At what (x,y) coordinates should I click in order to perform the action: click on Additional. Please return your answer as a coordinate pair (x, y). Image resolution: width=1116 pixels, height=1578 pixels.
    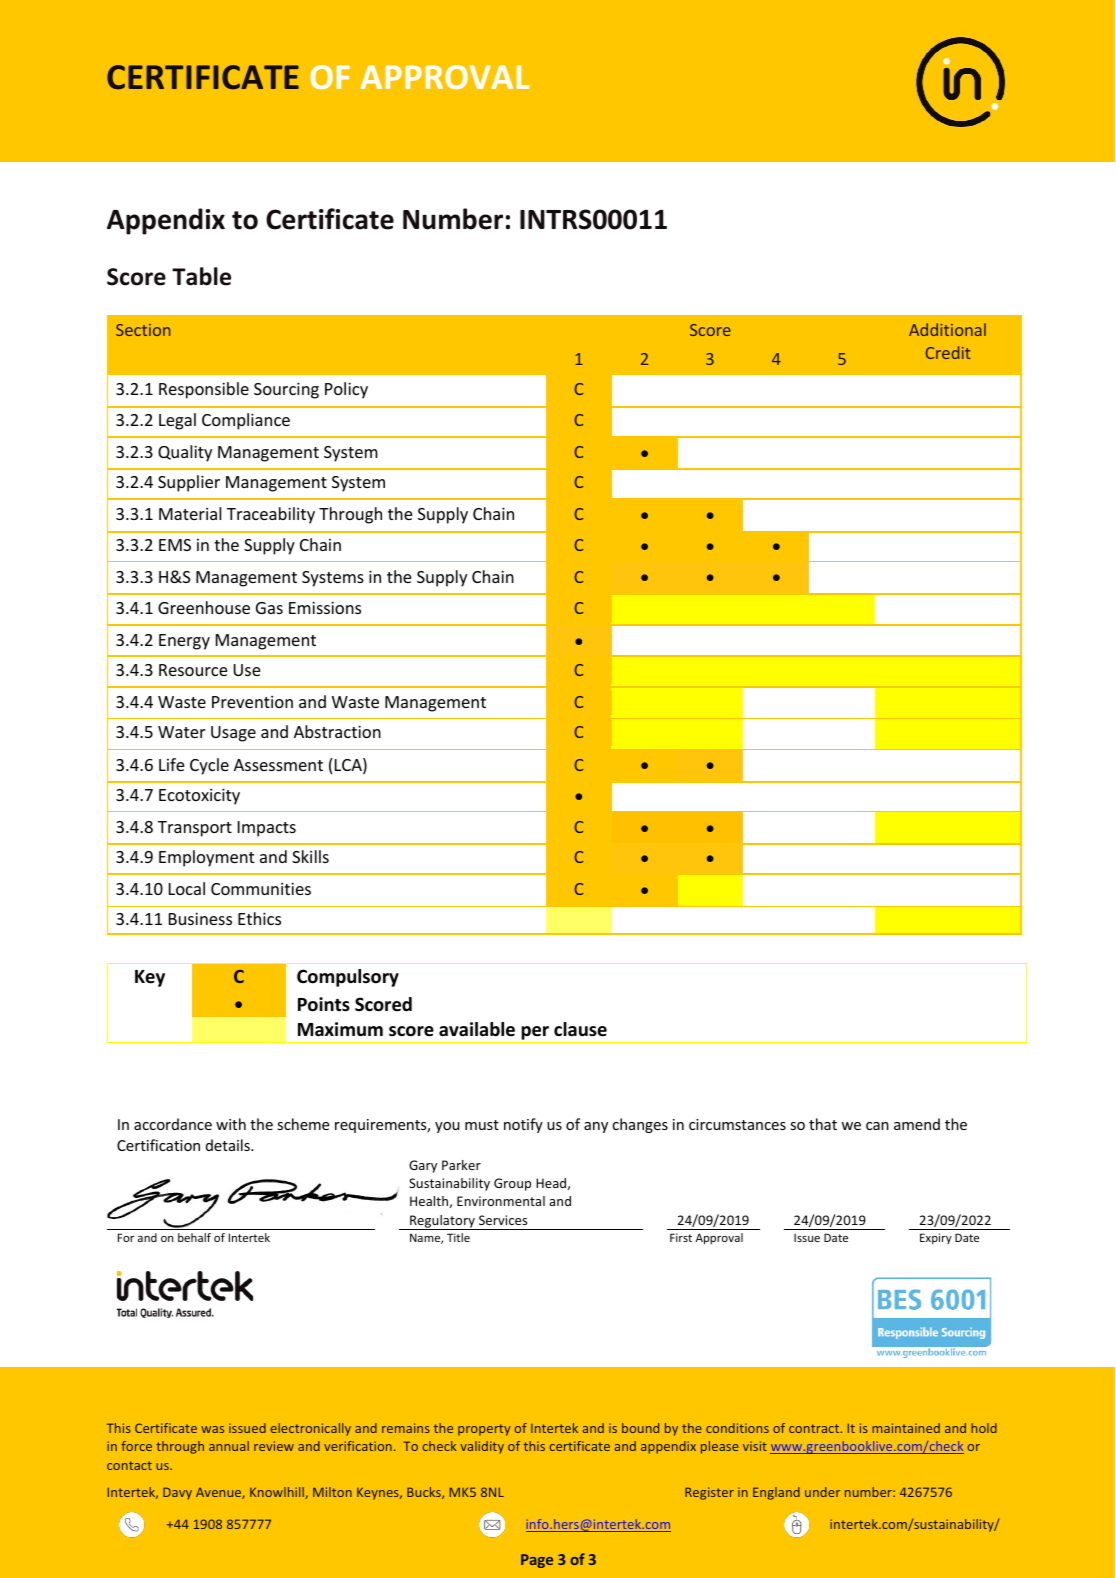
    Looking at the image, I should click on (947, 329).
